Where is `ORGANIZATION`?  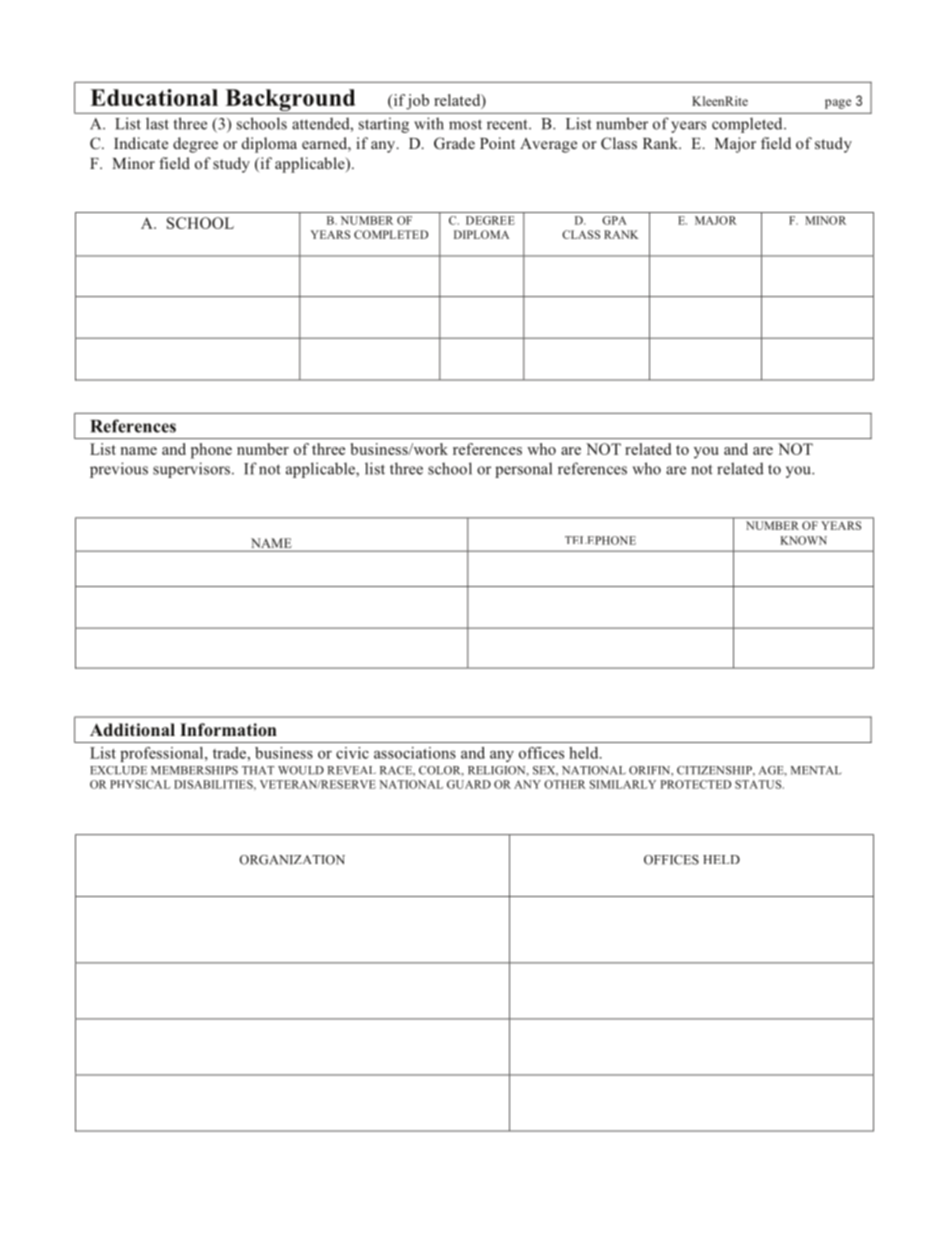
ORGANIZATION is located at coordinates (292, 860).
